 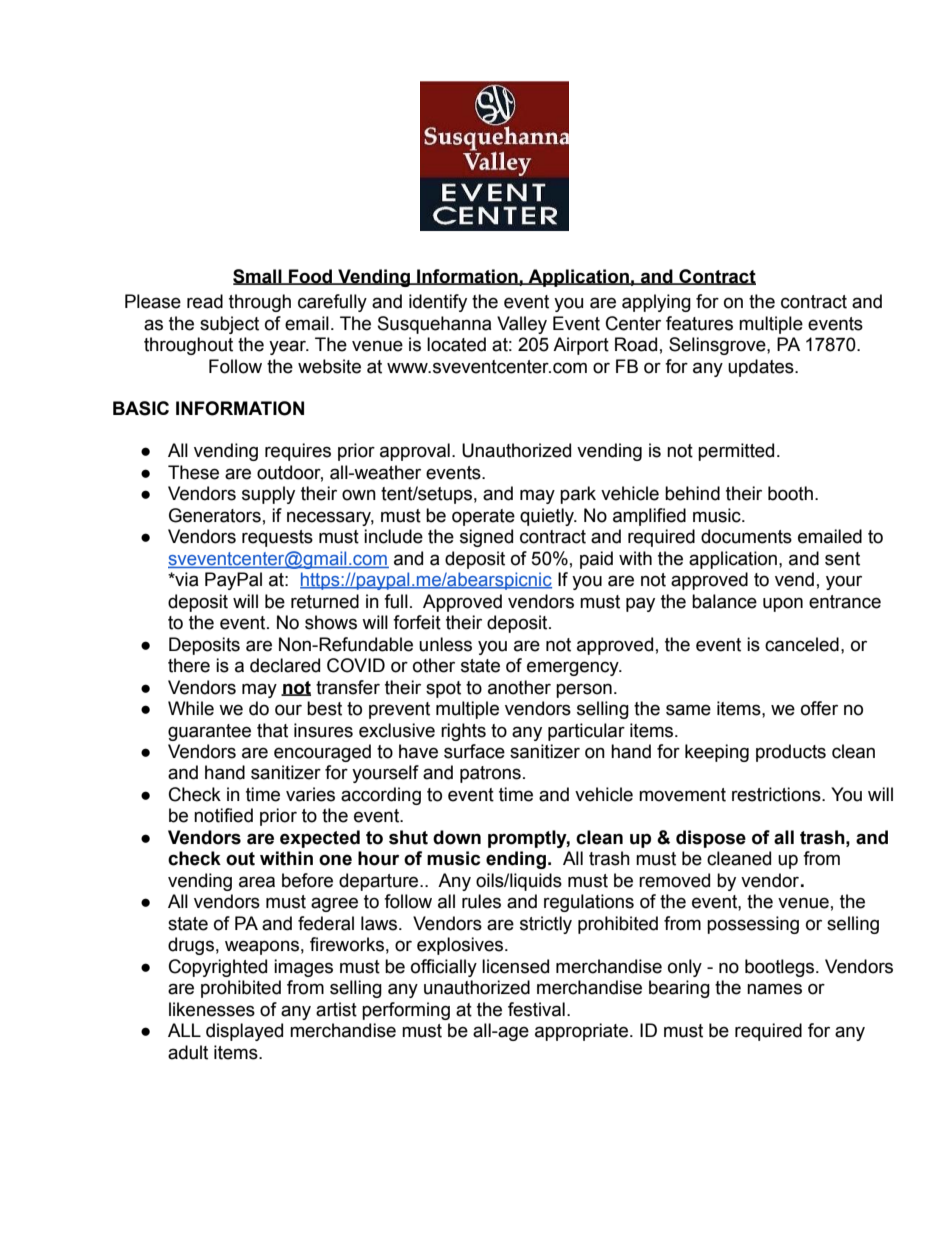 What do you see at coordinates (522, 325) in the image?
I see `Valley` at bounding box center [522, 325].
